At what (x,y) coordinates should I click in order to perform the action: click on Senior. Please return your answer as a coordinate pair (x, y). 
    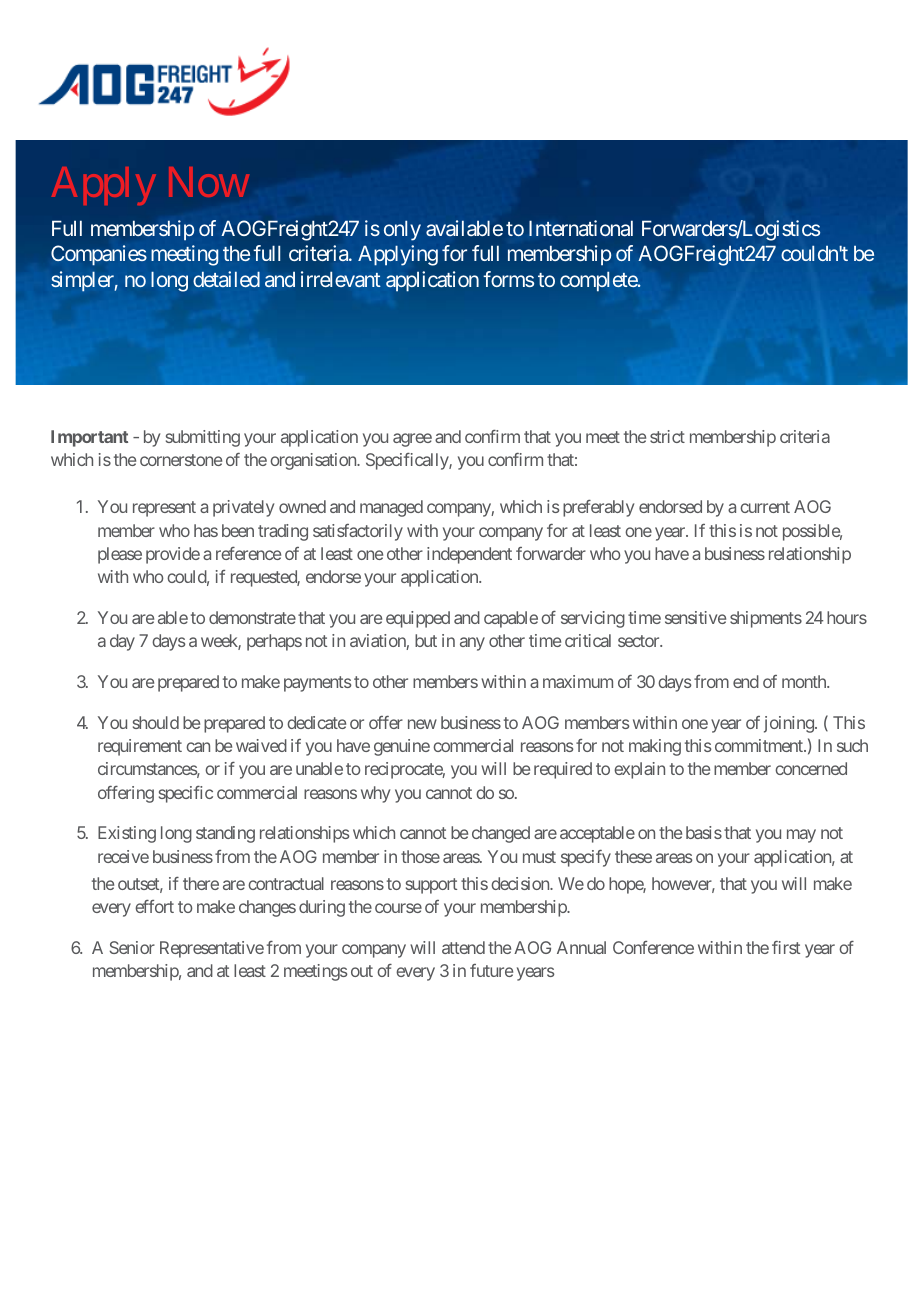
    Looking at the image, I should click on (132, 947).
